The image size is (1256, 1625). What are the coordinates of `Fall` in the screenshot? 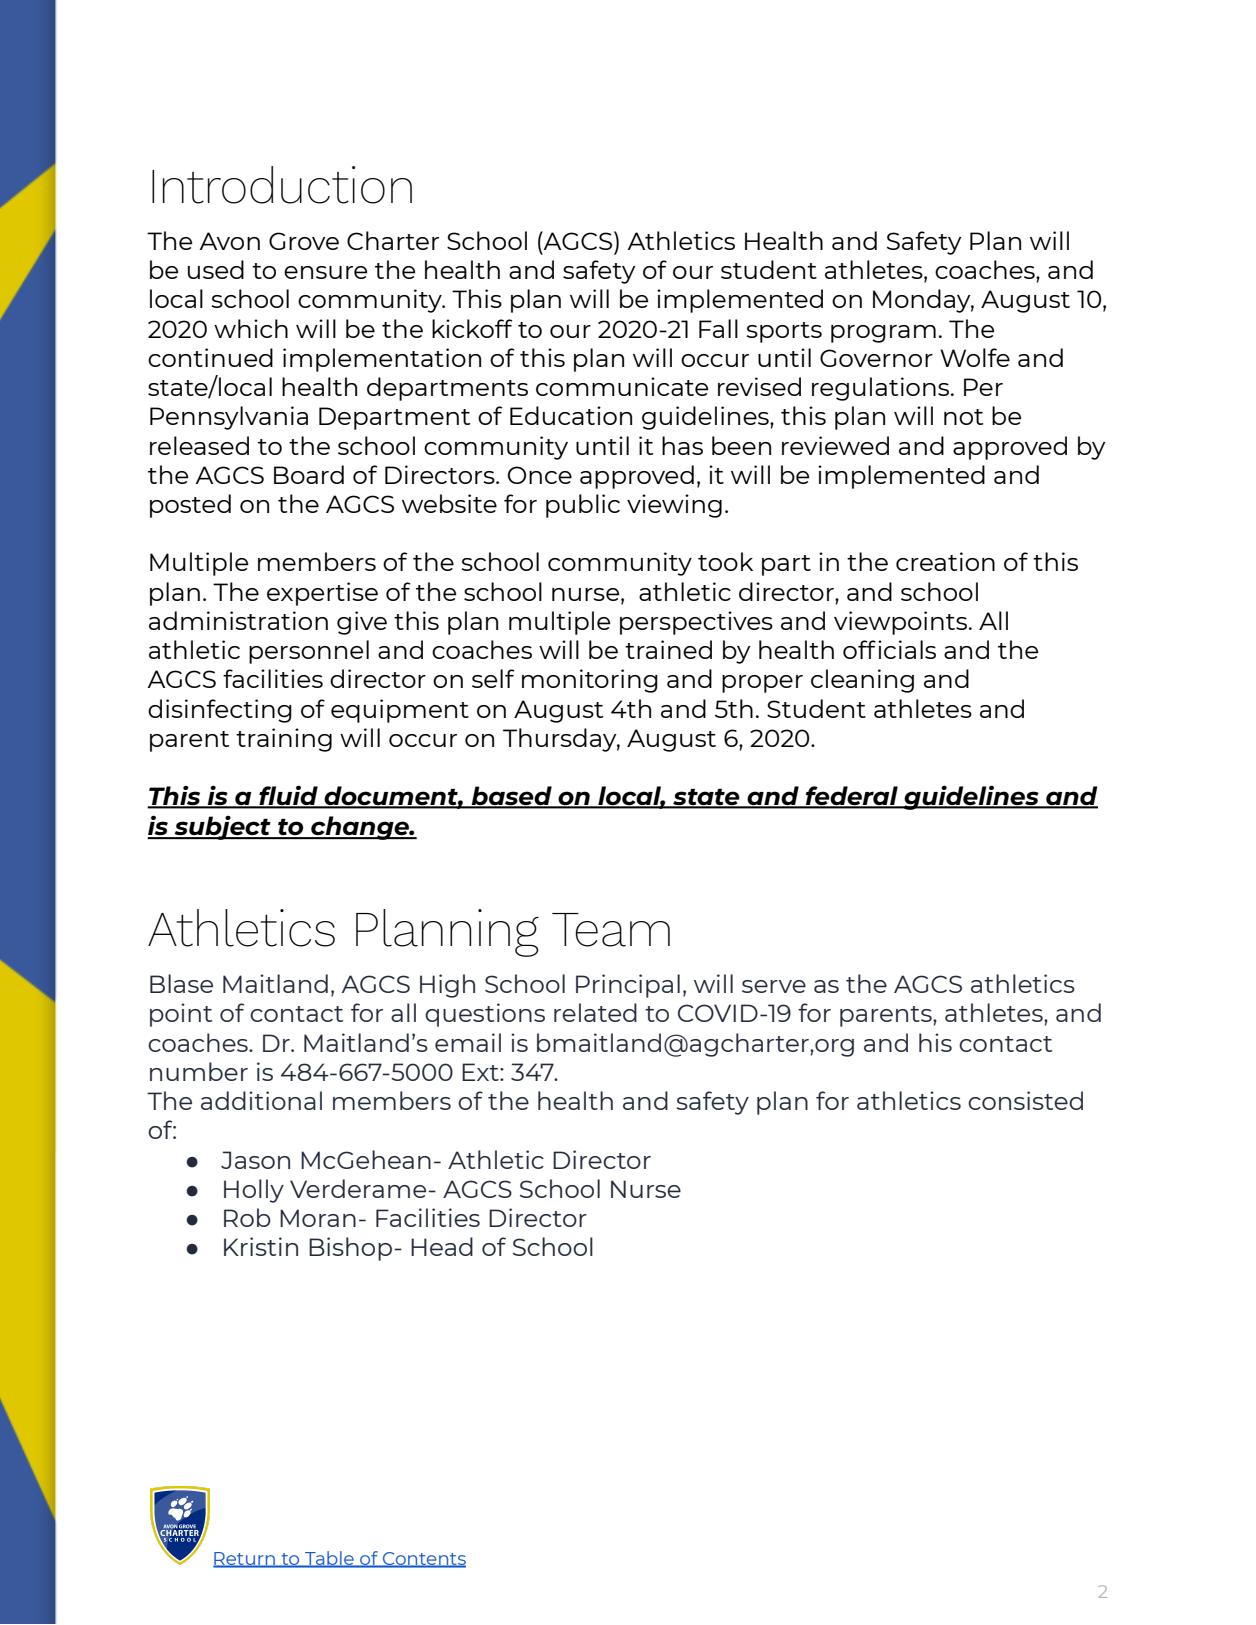 It's located at (718, 328).
